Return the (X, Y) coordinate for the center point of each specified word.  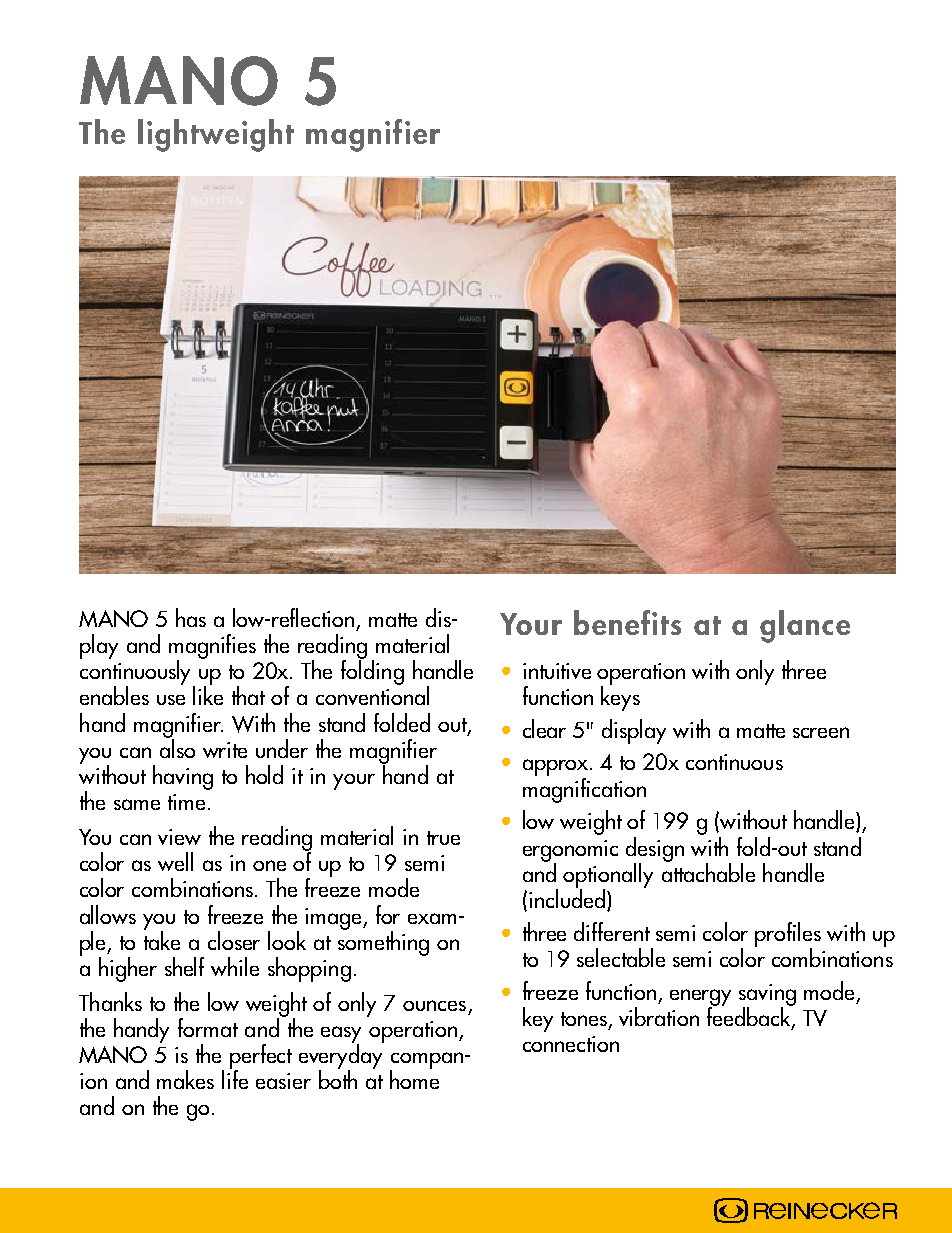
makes (185, 1079)
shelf (184, 966)
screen (821, 732)
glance (805, 626)
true (443, 838)
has (191, 617)
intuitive (557, 671)
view (179, 837)
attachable (708, 871)
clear (544, 728)
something (383, 942)
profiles (788, 935)
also (177, 747)
